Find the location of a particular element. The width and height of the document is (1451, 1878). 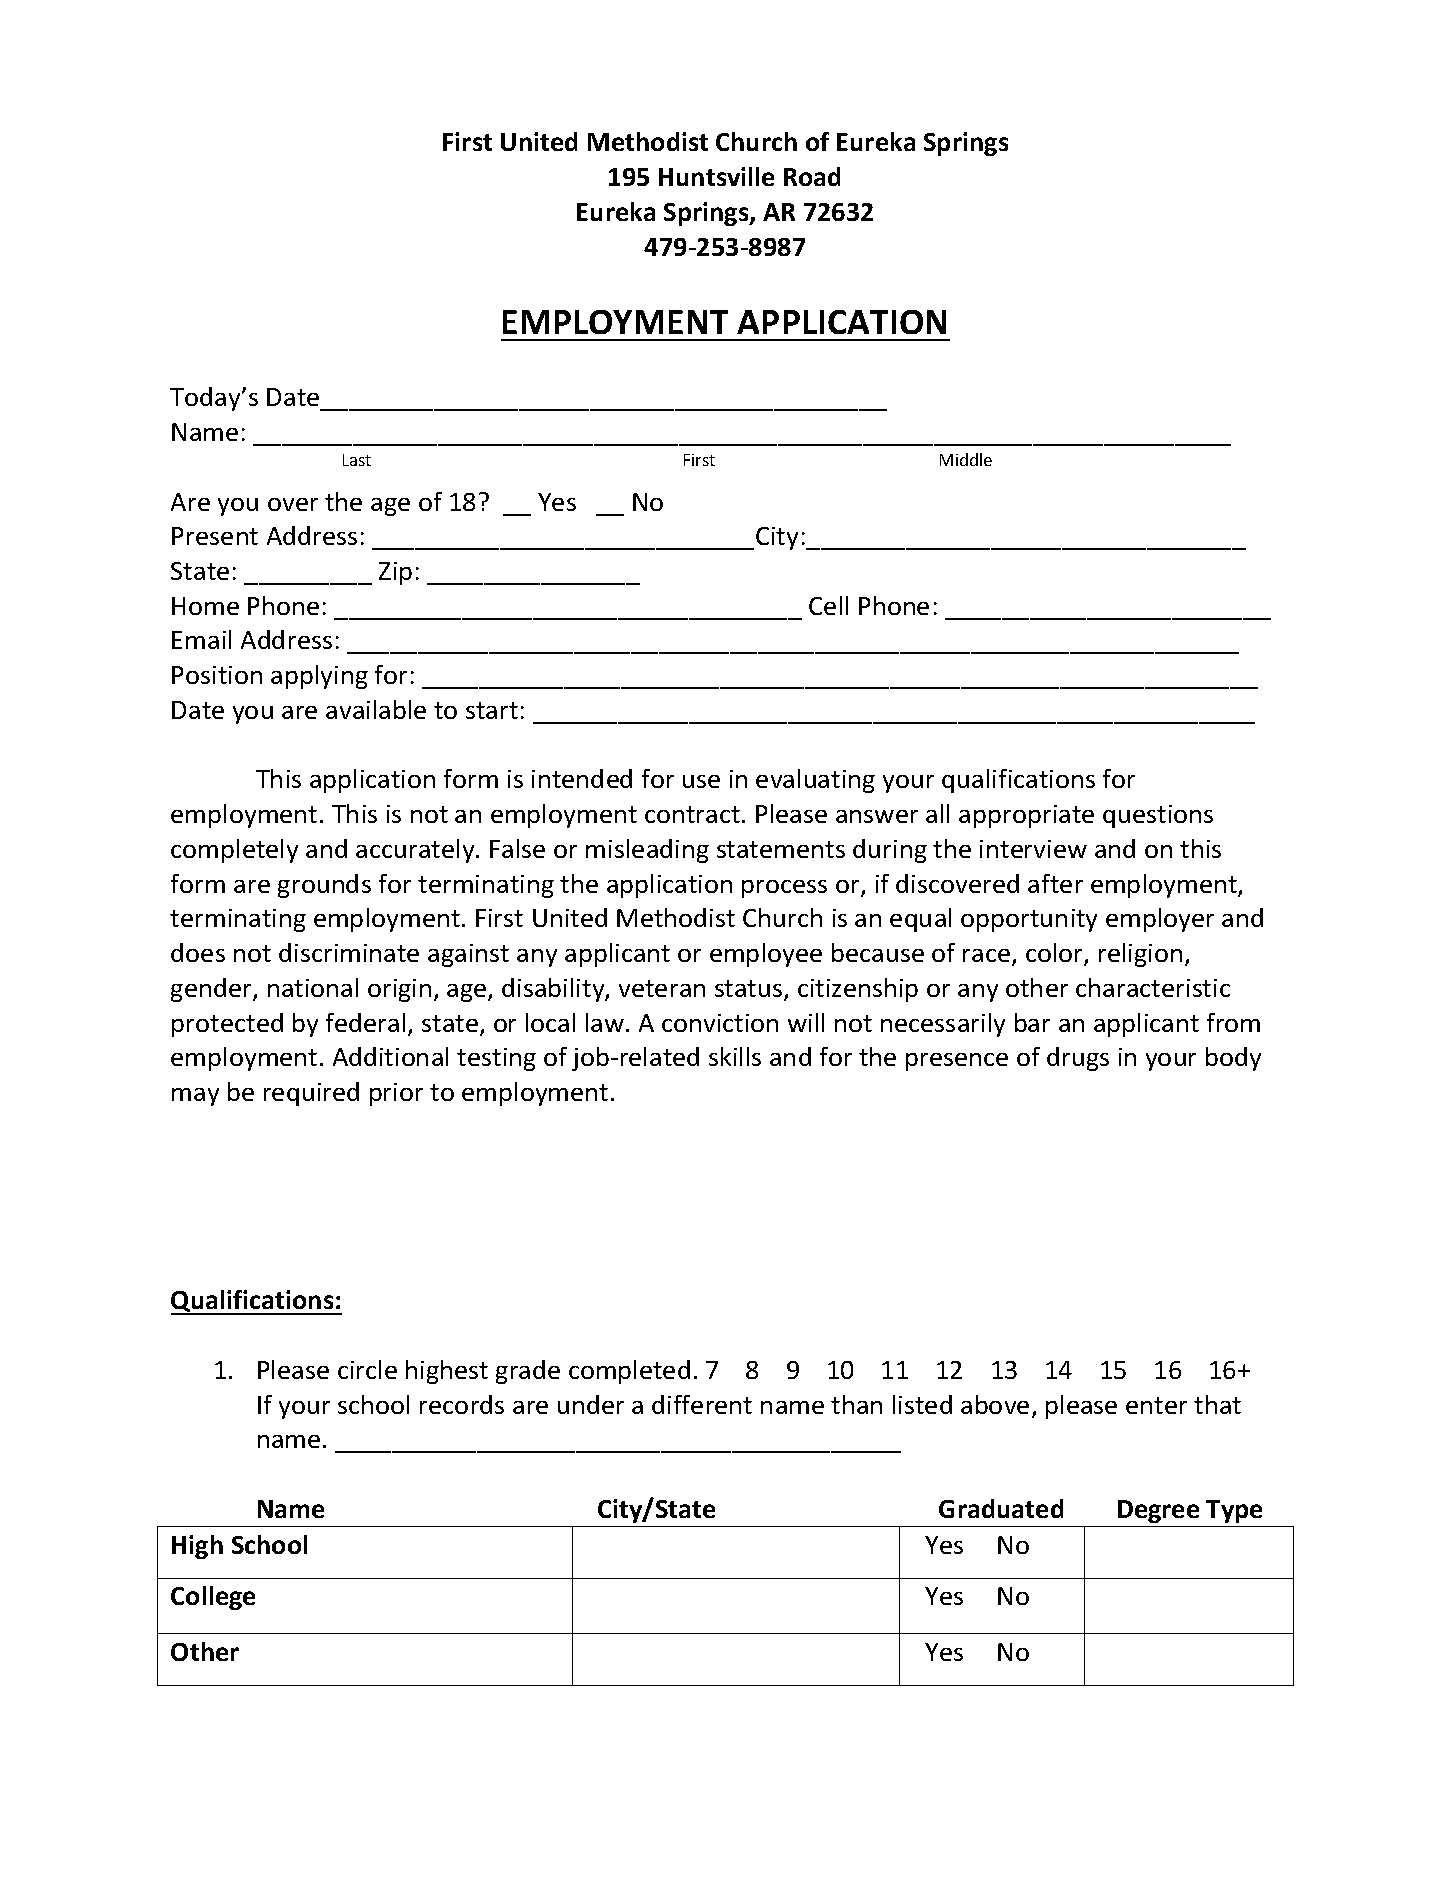

drugs is located at coordinates (1078, 1059).
